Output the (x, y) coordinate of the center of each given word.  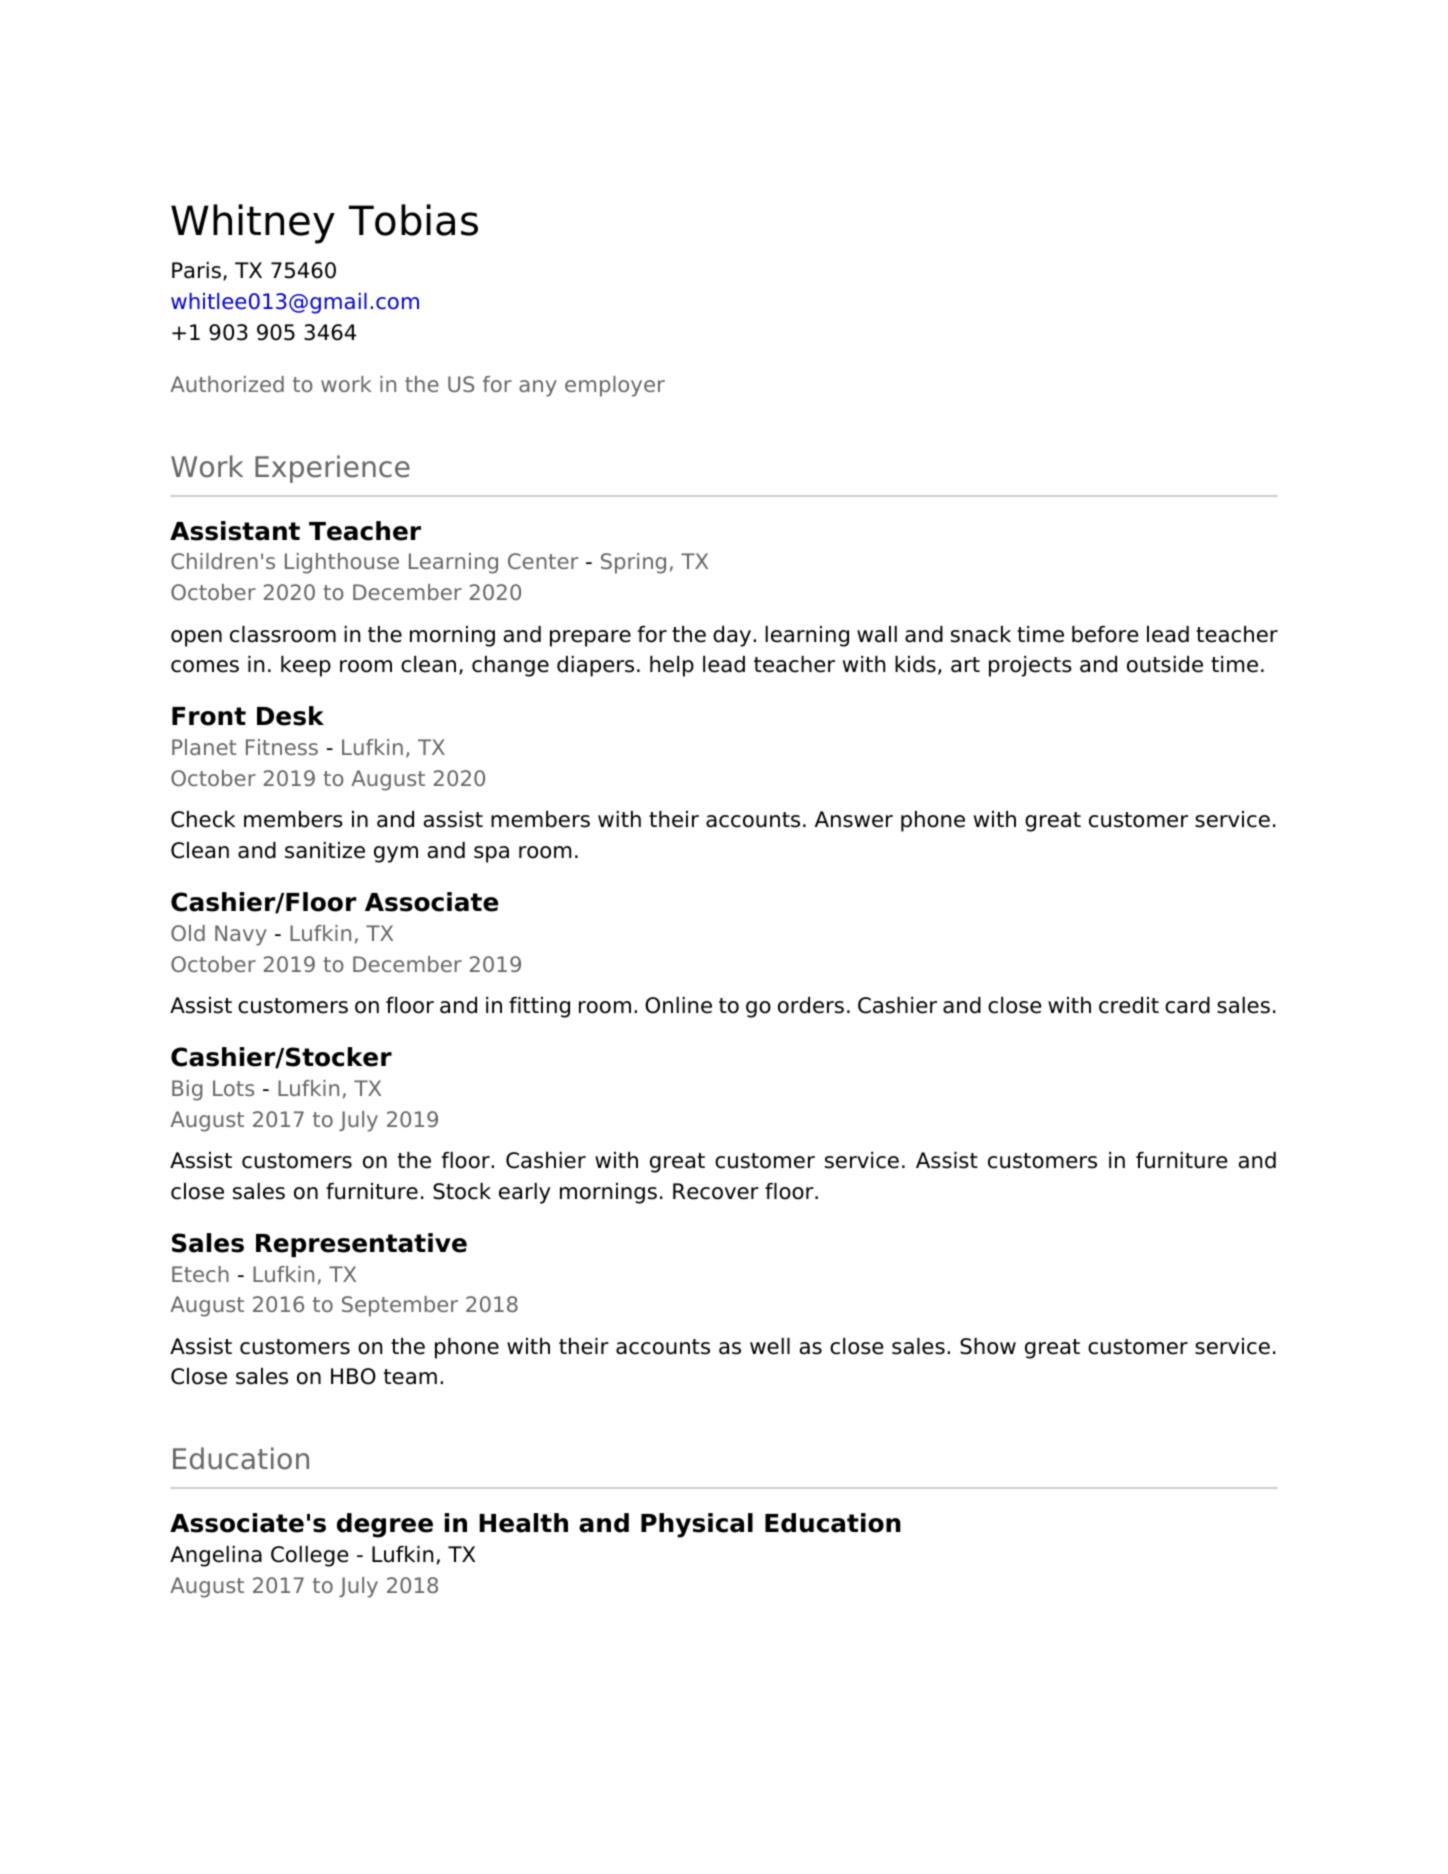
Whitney (253, 224)
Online (678, 1005)
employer (615, 386)
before (1105, 634)
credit (1129, 1005)
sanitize (325, 850)
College (310, 1556)
